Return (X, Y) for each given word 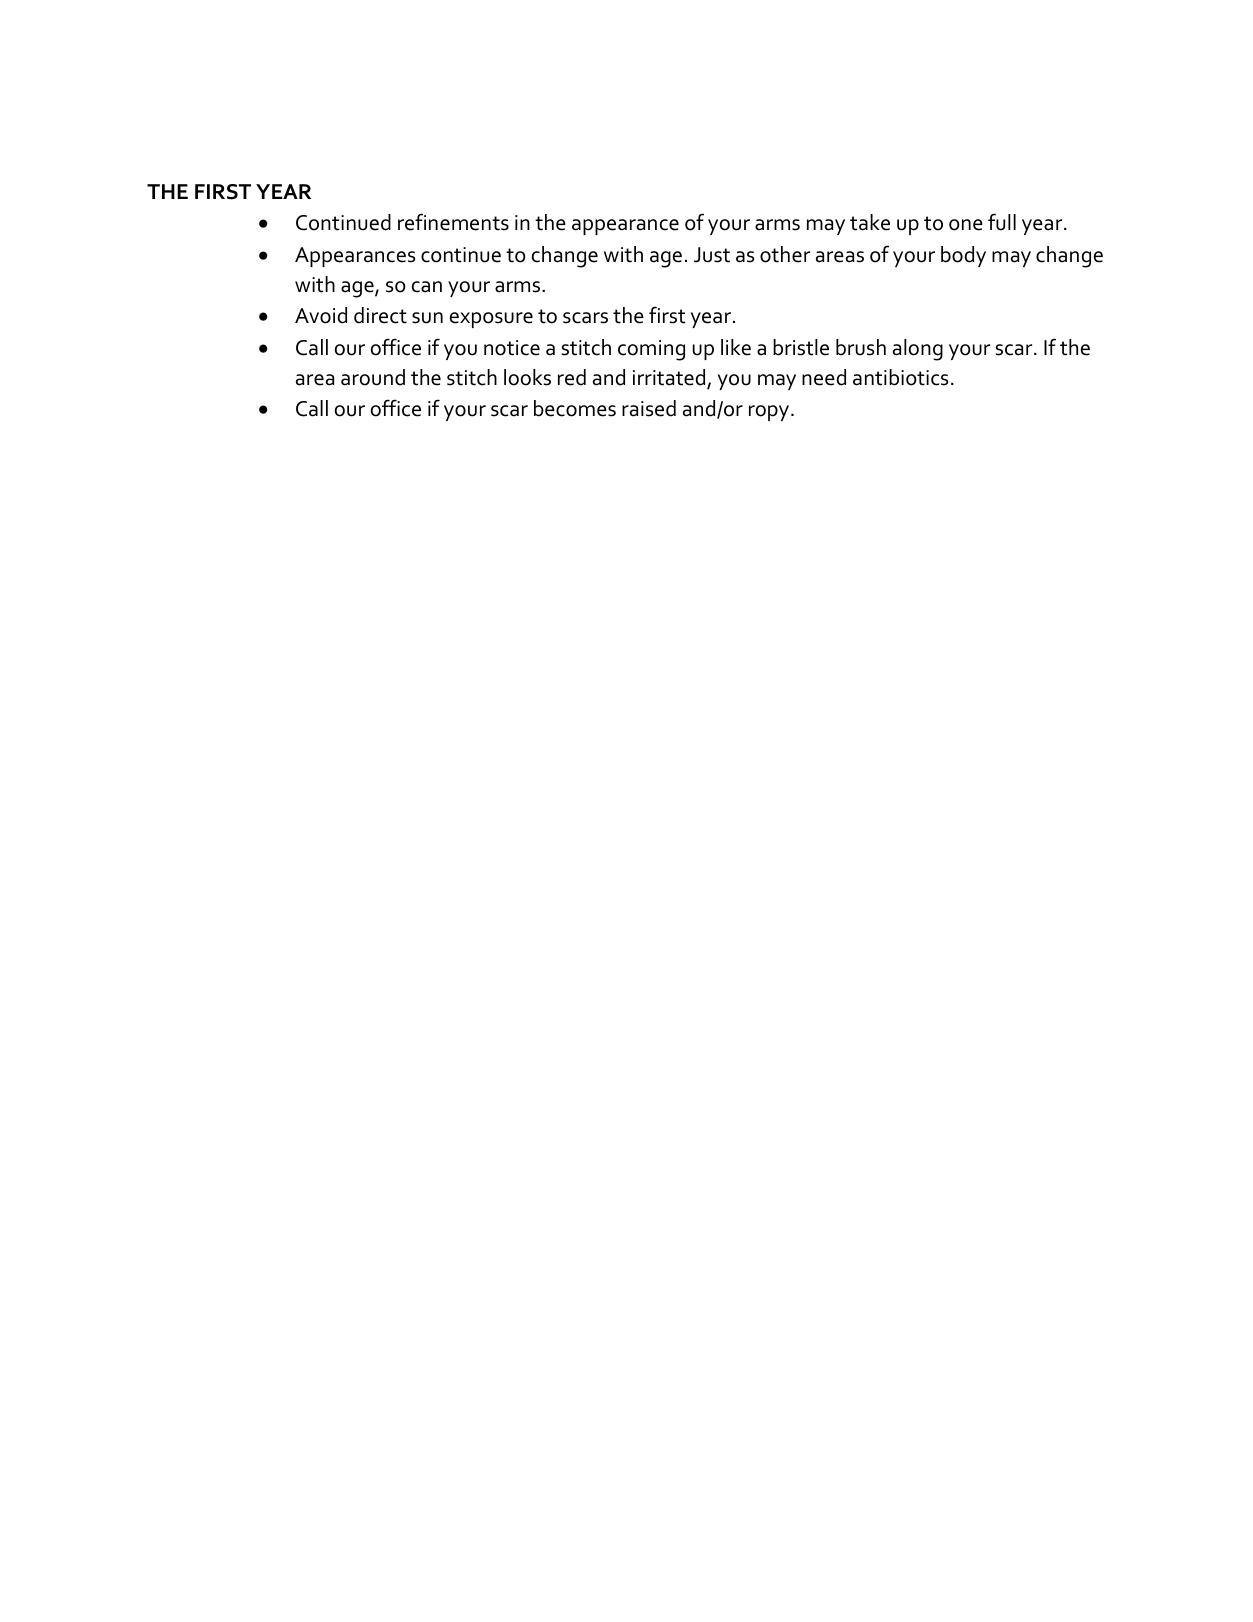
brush (861, 347)
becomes (575, 408)
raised (649, 408)
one (966, 225)
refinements (453, 222)
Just (712, 255)
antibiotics (900, 377)
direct (380, 315)
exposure (491, 320)
